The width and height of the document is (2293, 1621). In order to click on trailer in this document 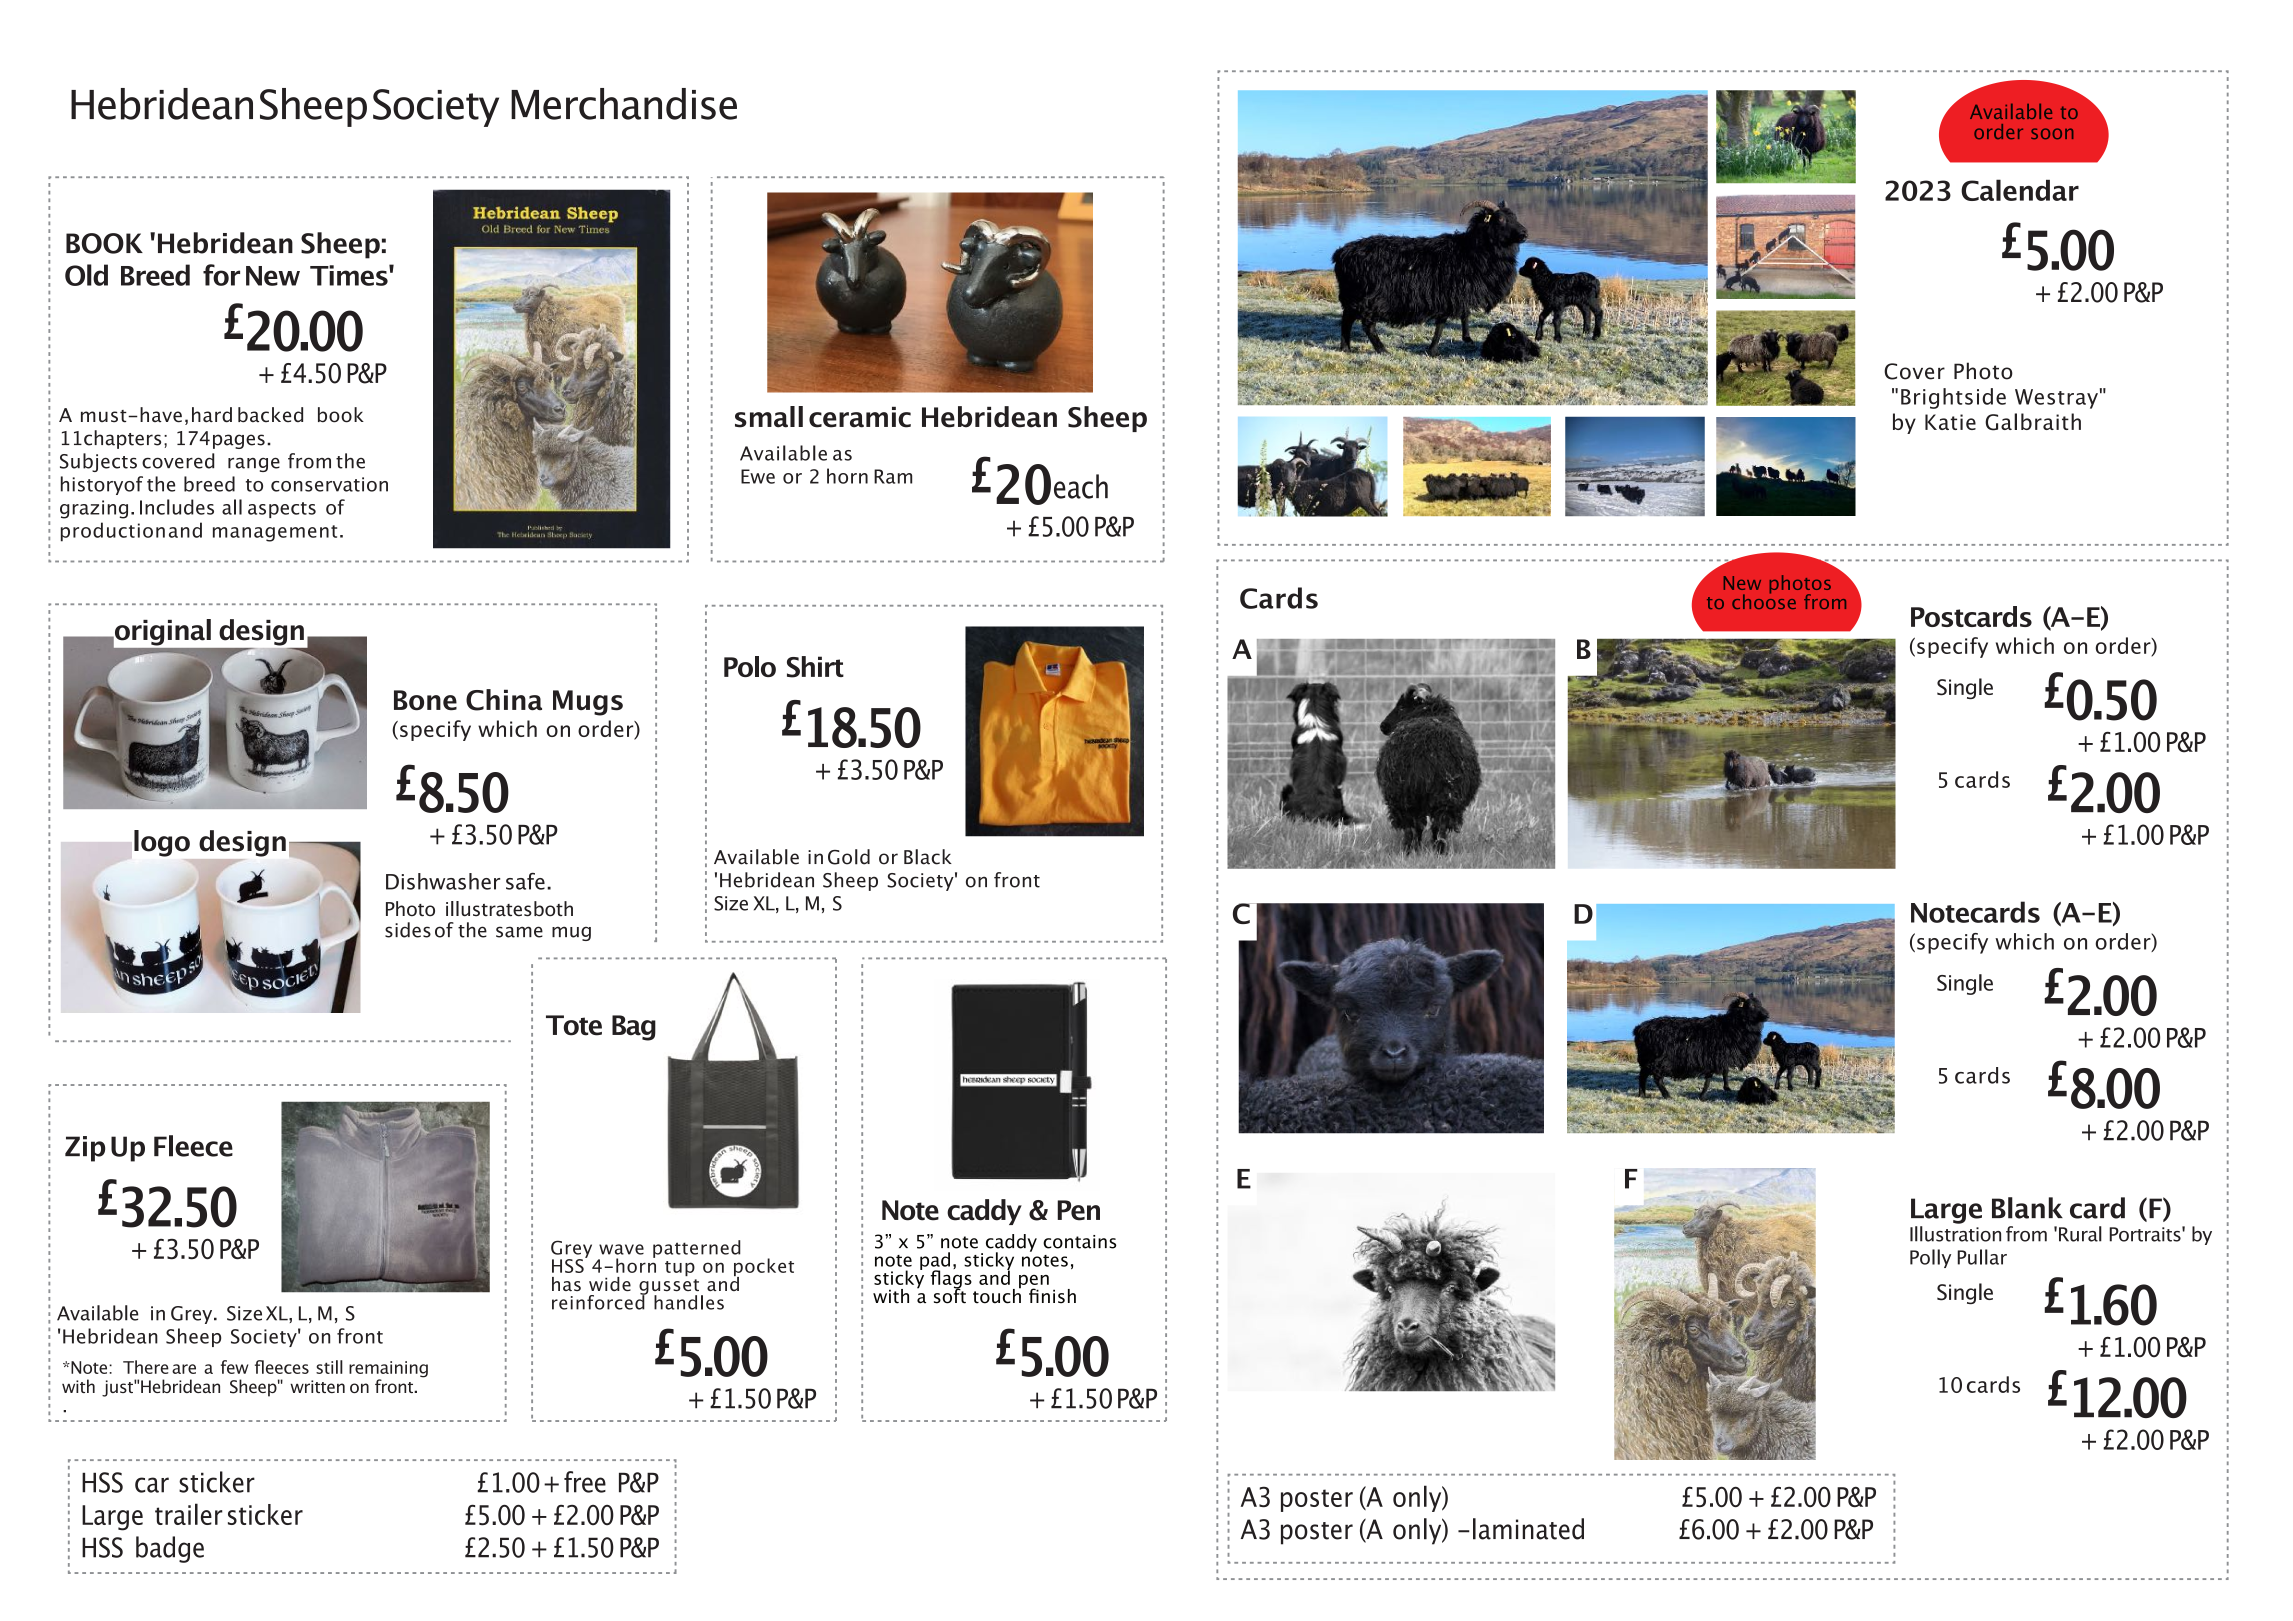, I will do `click(189, 1514)`.
